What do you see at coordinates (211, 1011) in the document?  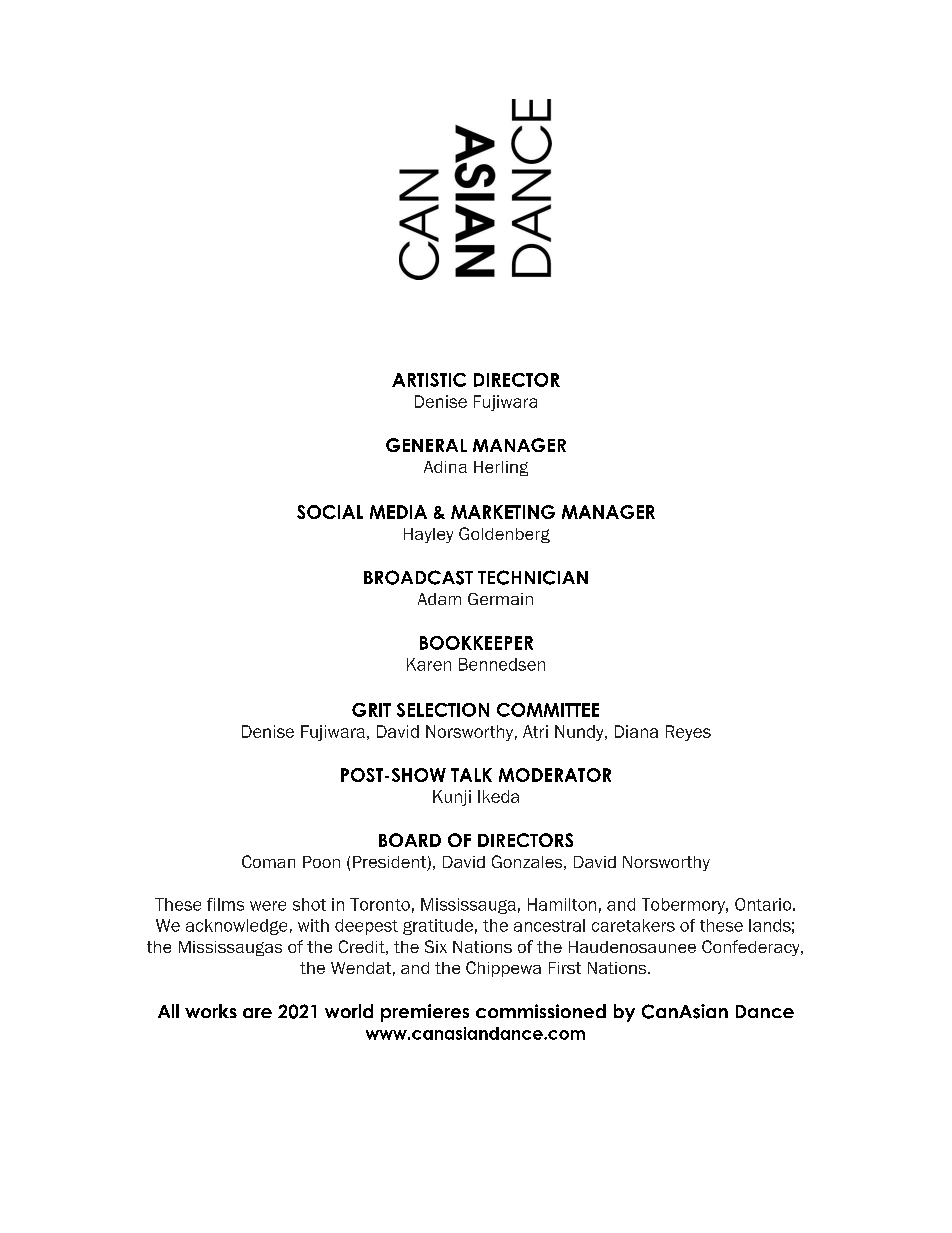 I see `works` at bounding box center [211, 1011].
